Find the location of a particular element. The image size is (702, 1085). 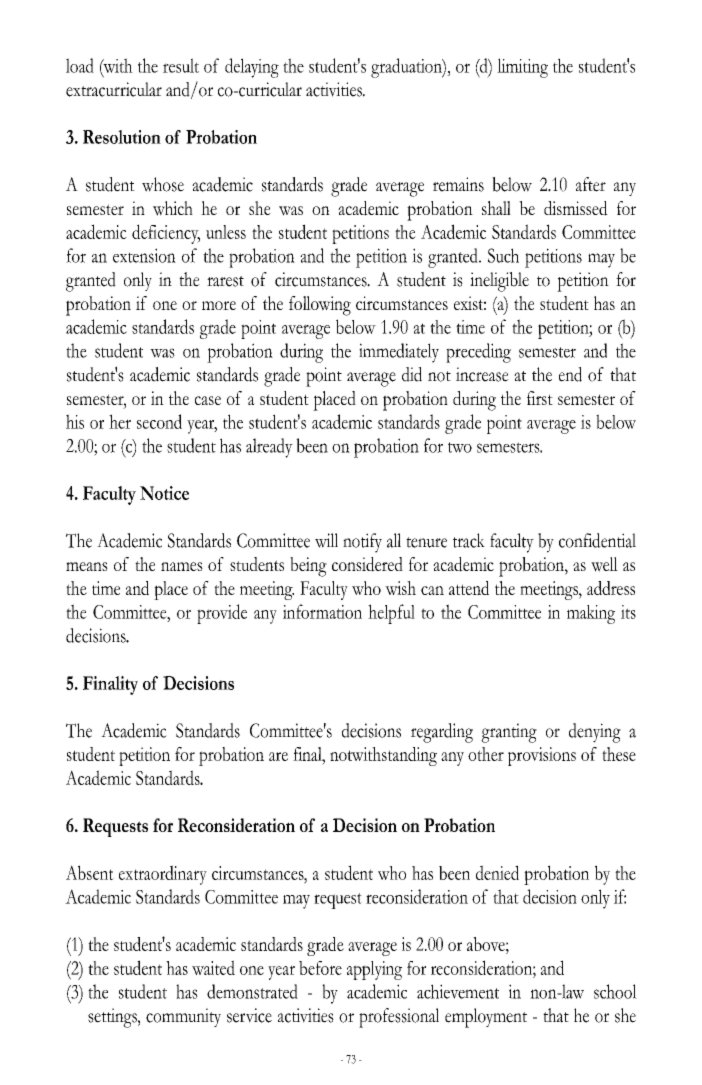

delaying is located at coordinates (252, 68).
